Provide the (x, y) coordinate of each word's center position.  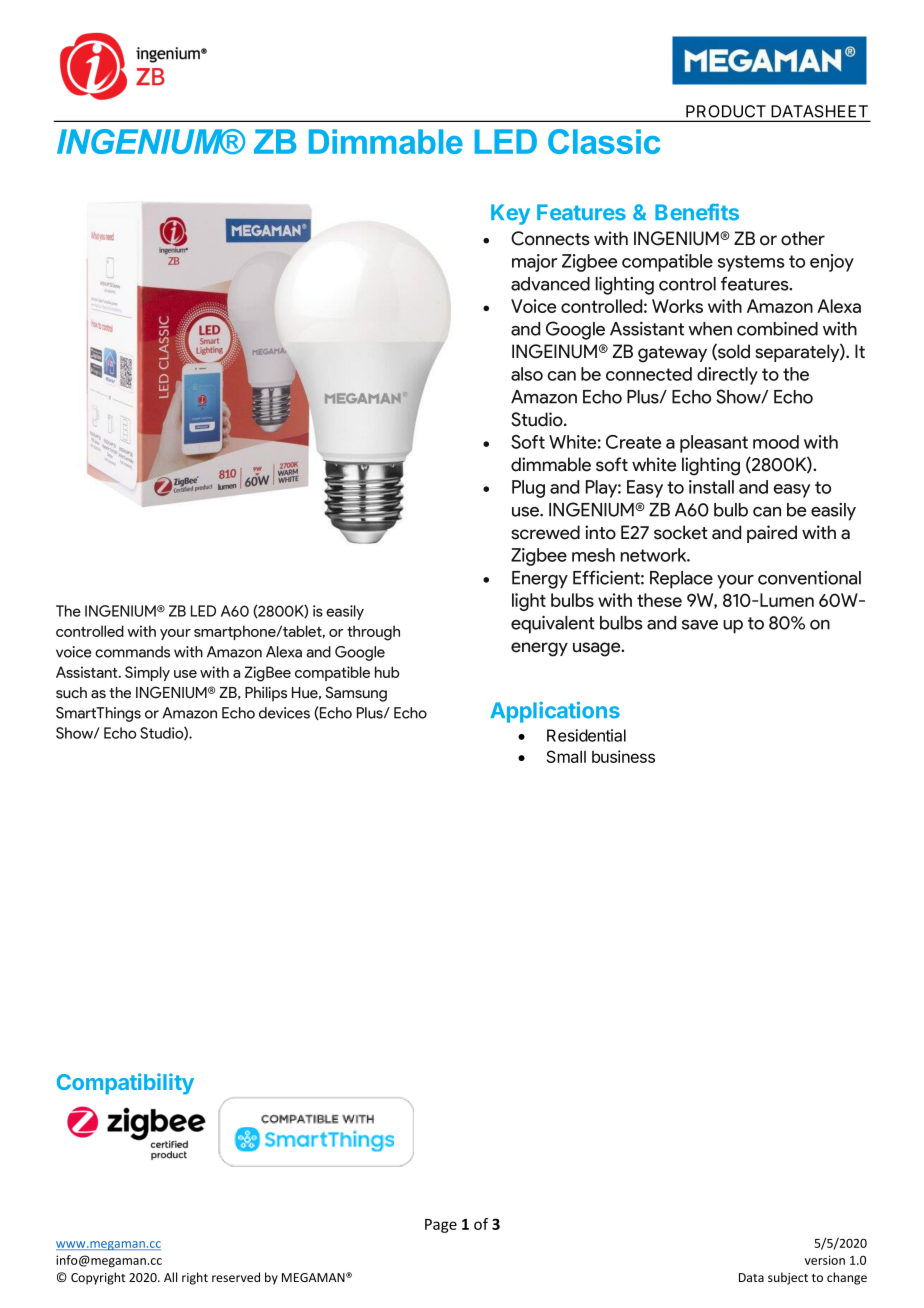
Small (566, 756)
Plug (528, 489)
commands (132, 652)
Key (510, 214)
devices (284, 713)
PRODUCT (726, 111)
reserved (236, 1277)
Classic (604, 141)
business (623, 756)
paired (772, 534)
